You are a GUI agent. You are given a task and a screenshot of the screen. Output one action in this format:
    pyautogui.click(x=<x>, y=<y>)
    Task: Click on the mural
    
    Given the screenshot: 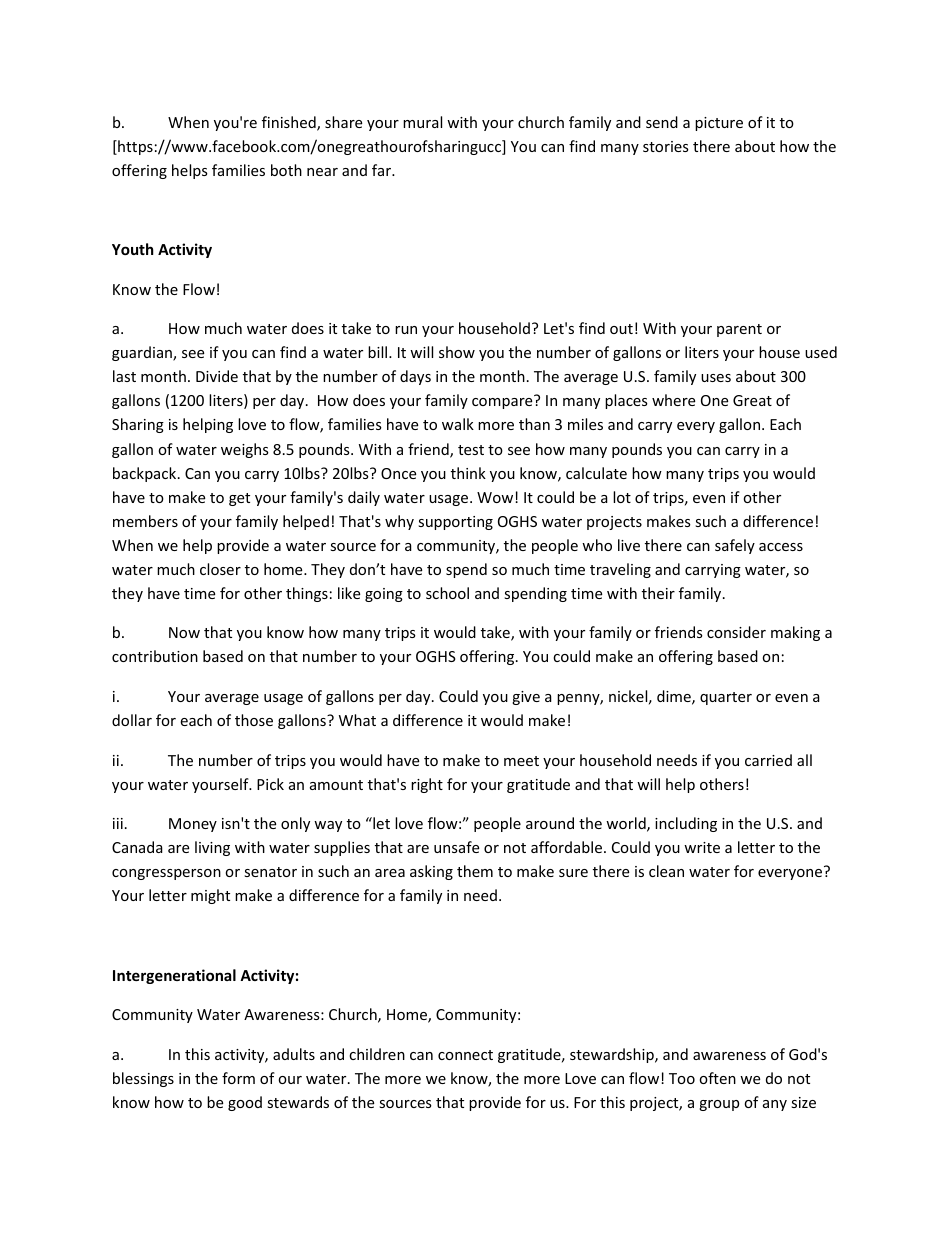 What is the action you would take?
    pyautogui.click(x=422, y=122)
